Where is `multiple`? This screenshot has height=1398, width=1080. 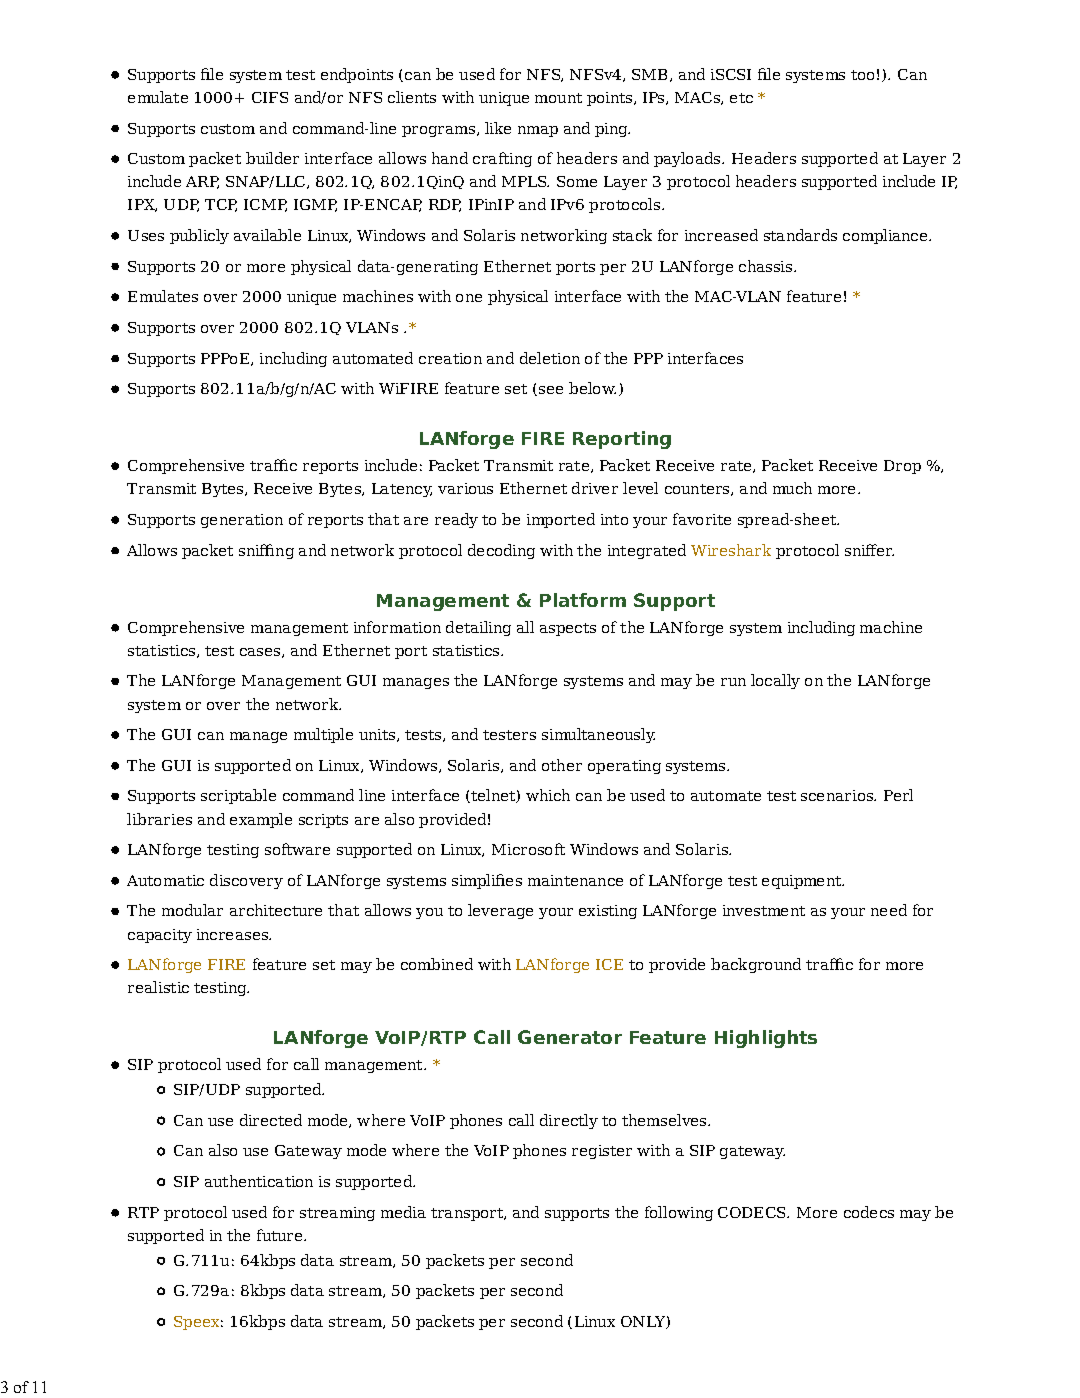
multiple is located at coordinates (323, 735).
